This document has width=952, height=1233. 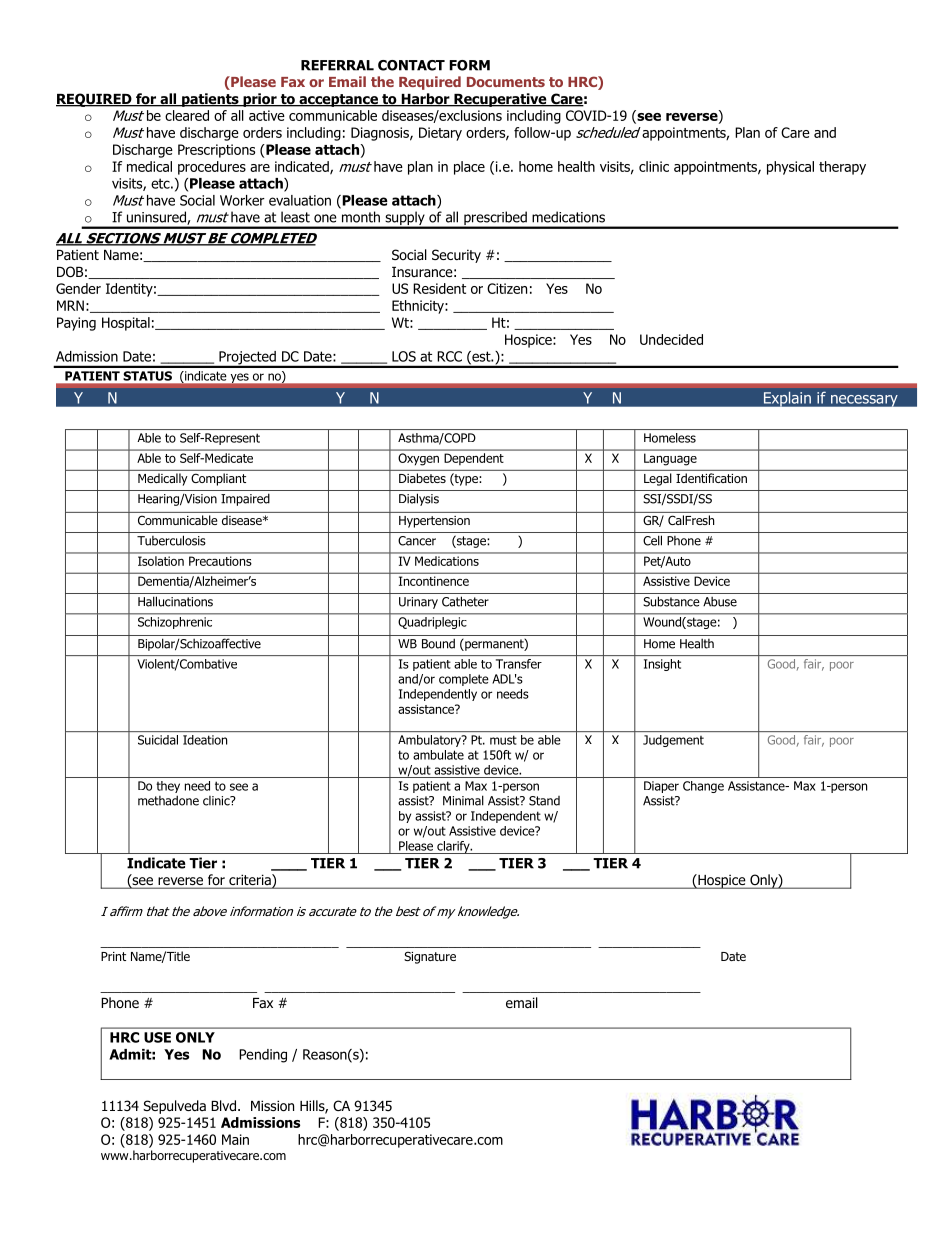 I want to click on Blvd, so click(x=225, y=1105).
